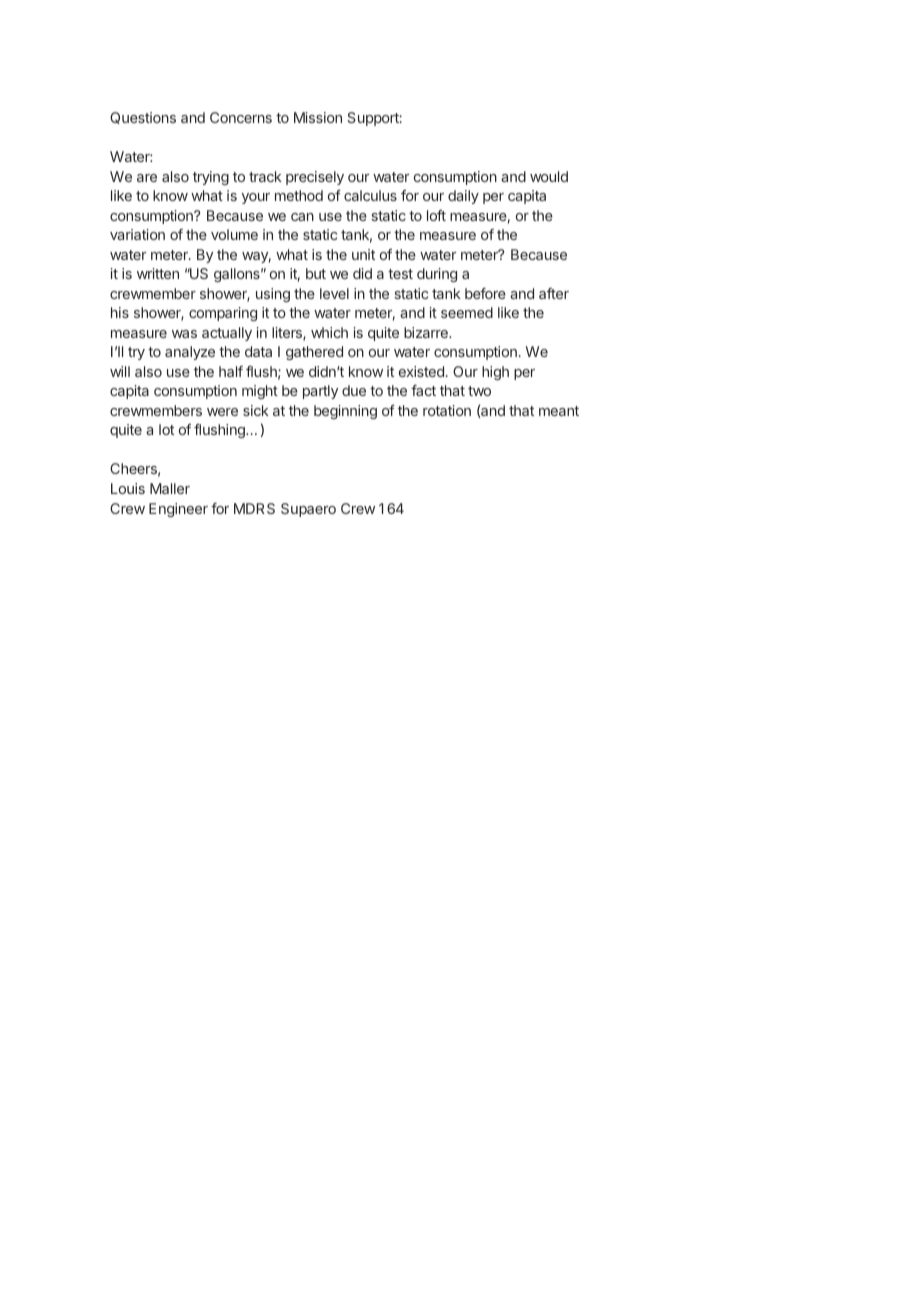  I want to click on seemed, so click(467, 312).
